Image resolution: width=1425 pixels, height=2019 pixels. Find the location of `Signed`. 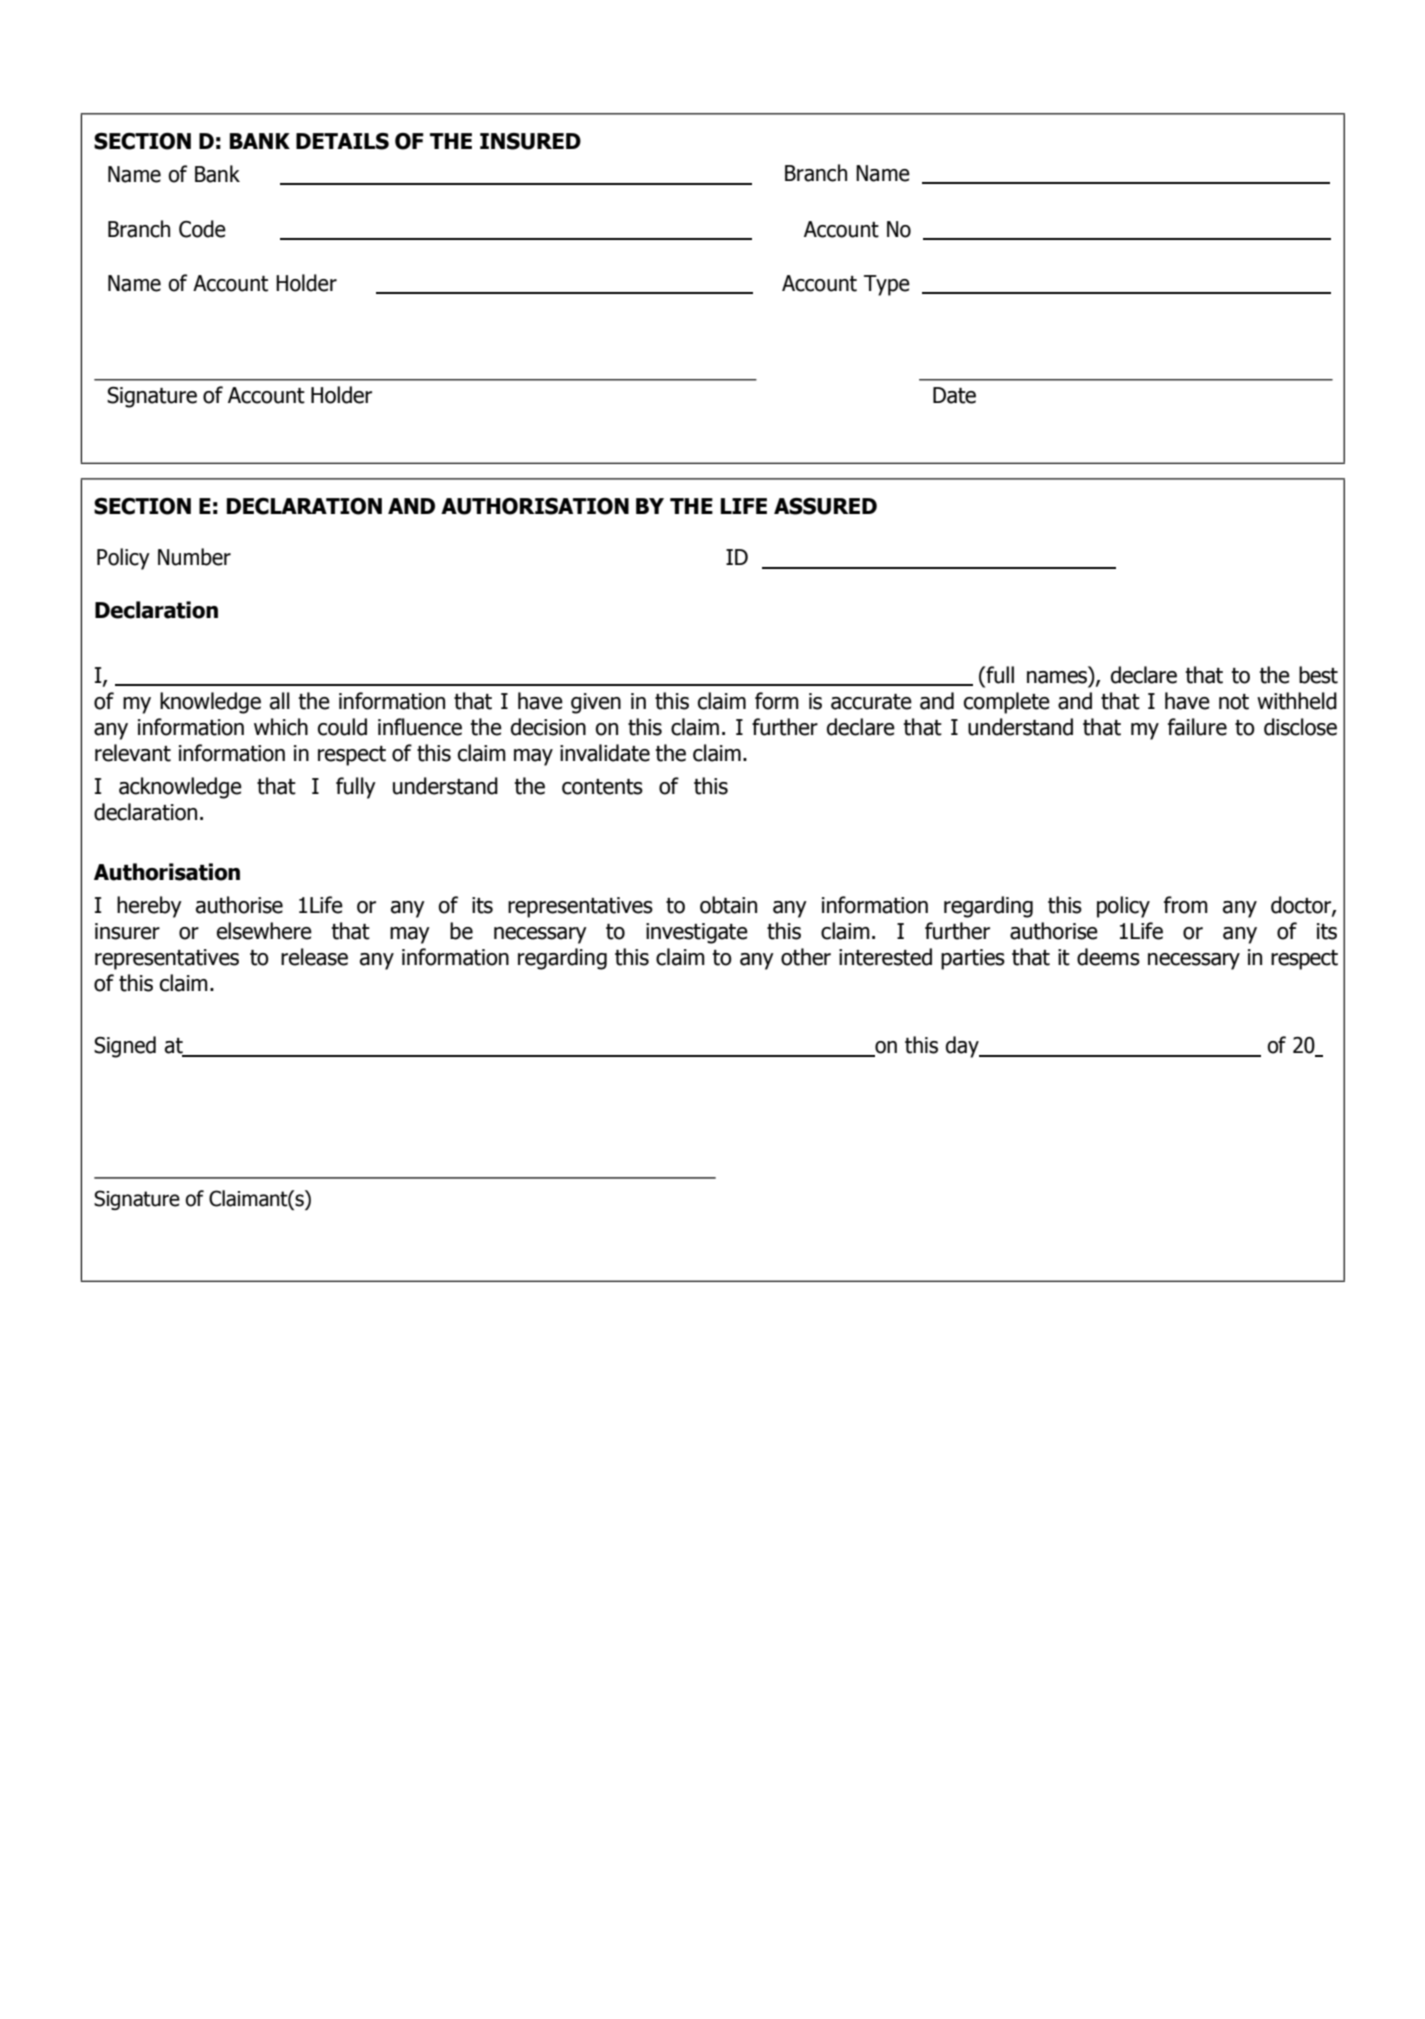

Signed is located at coordinates (125, 1047).
